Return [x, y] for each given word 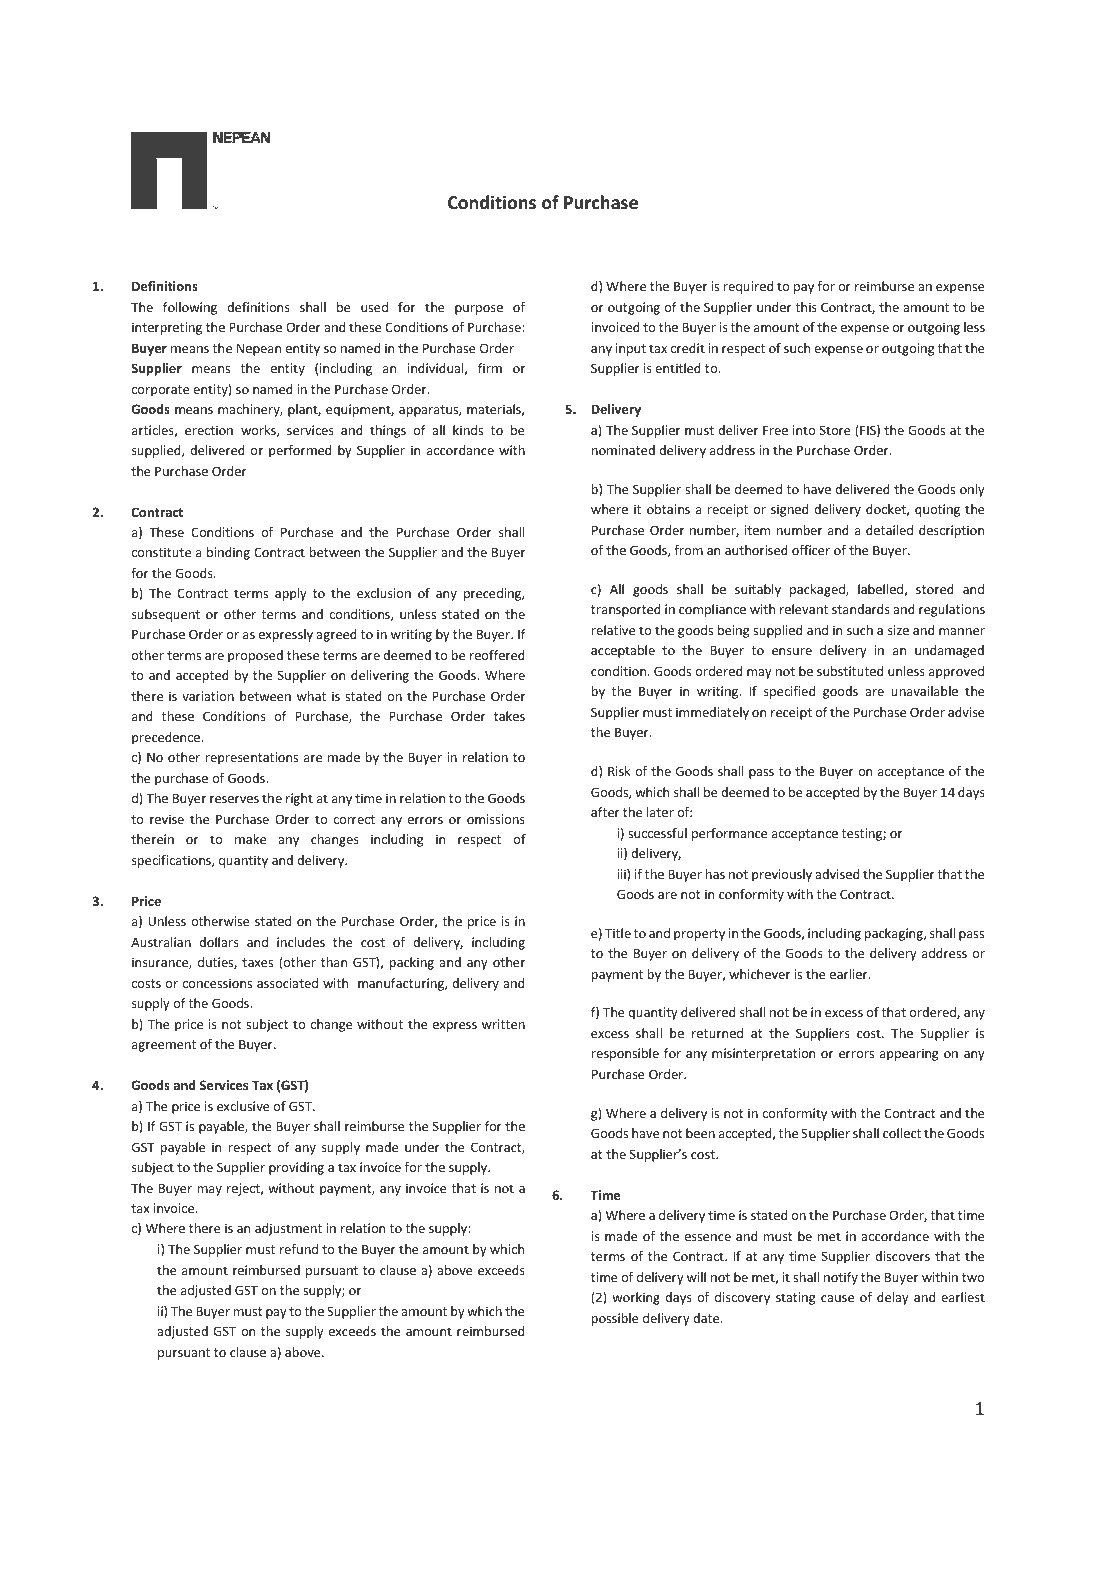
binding [228, 553]
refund [299, 1249]
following [190, 308]
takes [509, 716]
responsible [625, 1054]
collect [902, 1133]
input [631, 349]
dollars [219, 942]
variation [208, 696]
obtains [668, 509]
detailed [889, 530]
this [806, 307]
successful [657, 833]
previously [782, 875]
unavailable [924, 691]
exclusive [243, 1106]
